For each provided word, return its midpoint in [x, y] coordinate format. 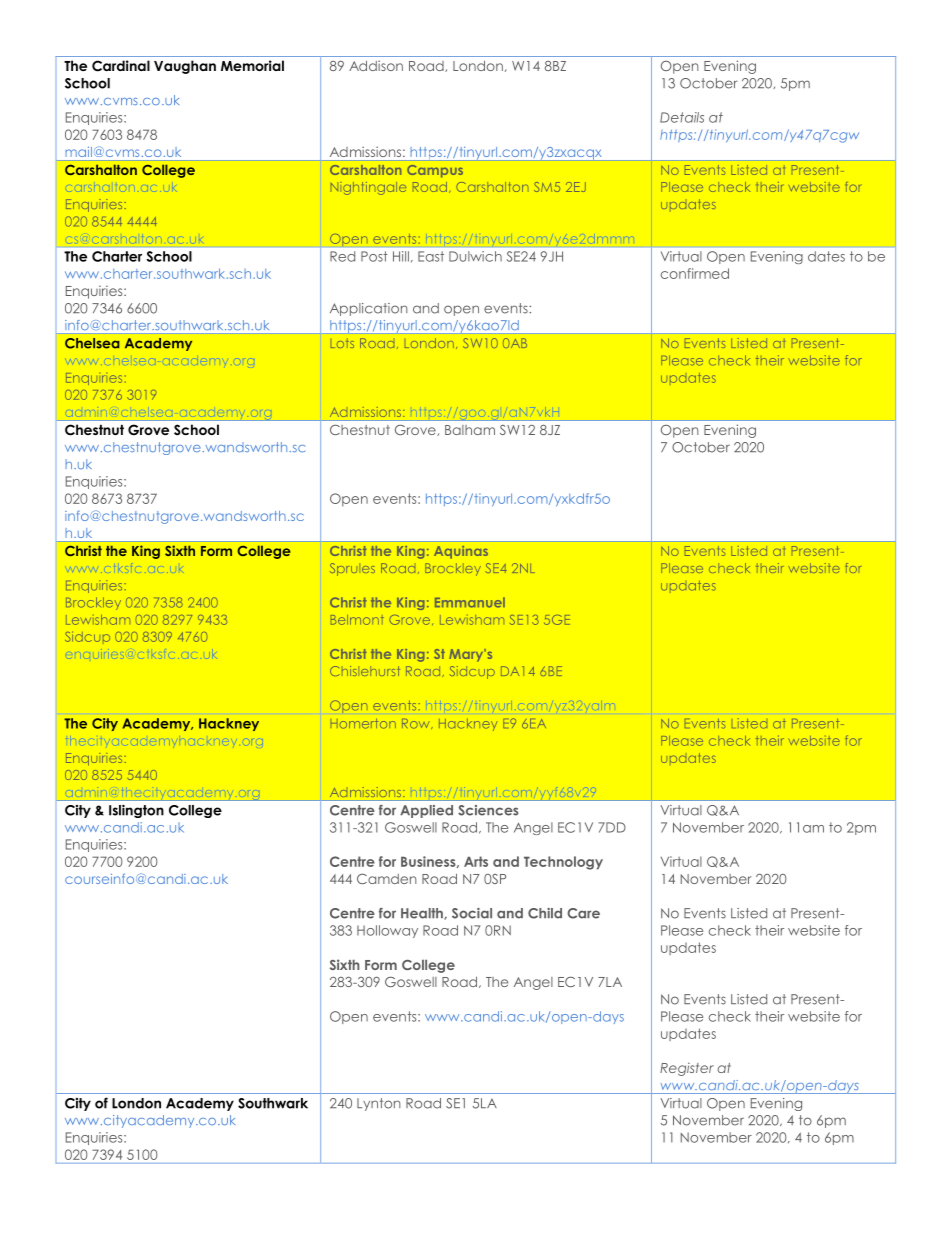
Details [682, 117]
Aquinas [461, 552]
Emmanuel [470, 602]
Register [687, 1069]
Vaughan [185, 67]
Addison [376, 65]
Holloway [387, 931]
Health [423, 914]
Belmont [357, 620]
